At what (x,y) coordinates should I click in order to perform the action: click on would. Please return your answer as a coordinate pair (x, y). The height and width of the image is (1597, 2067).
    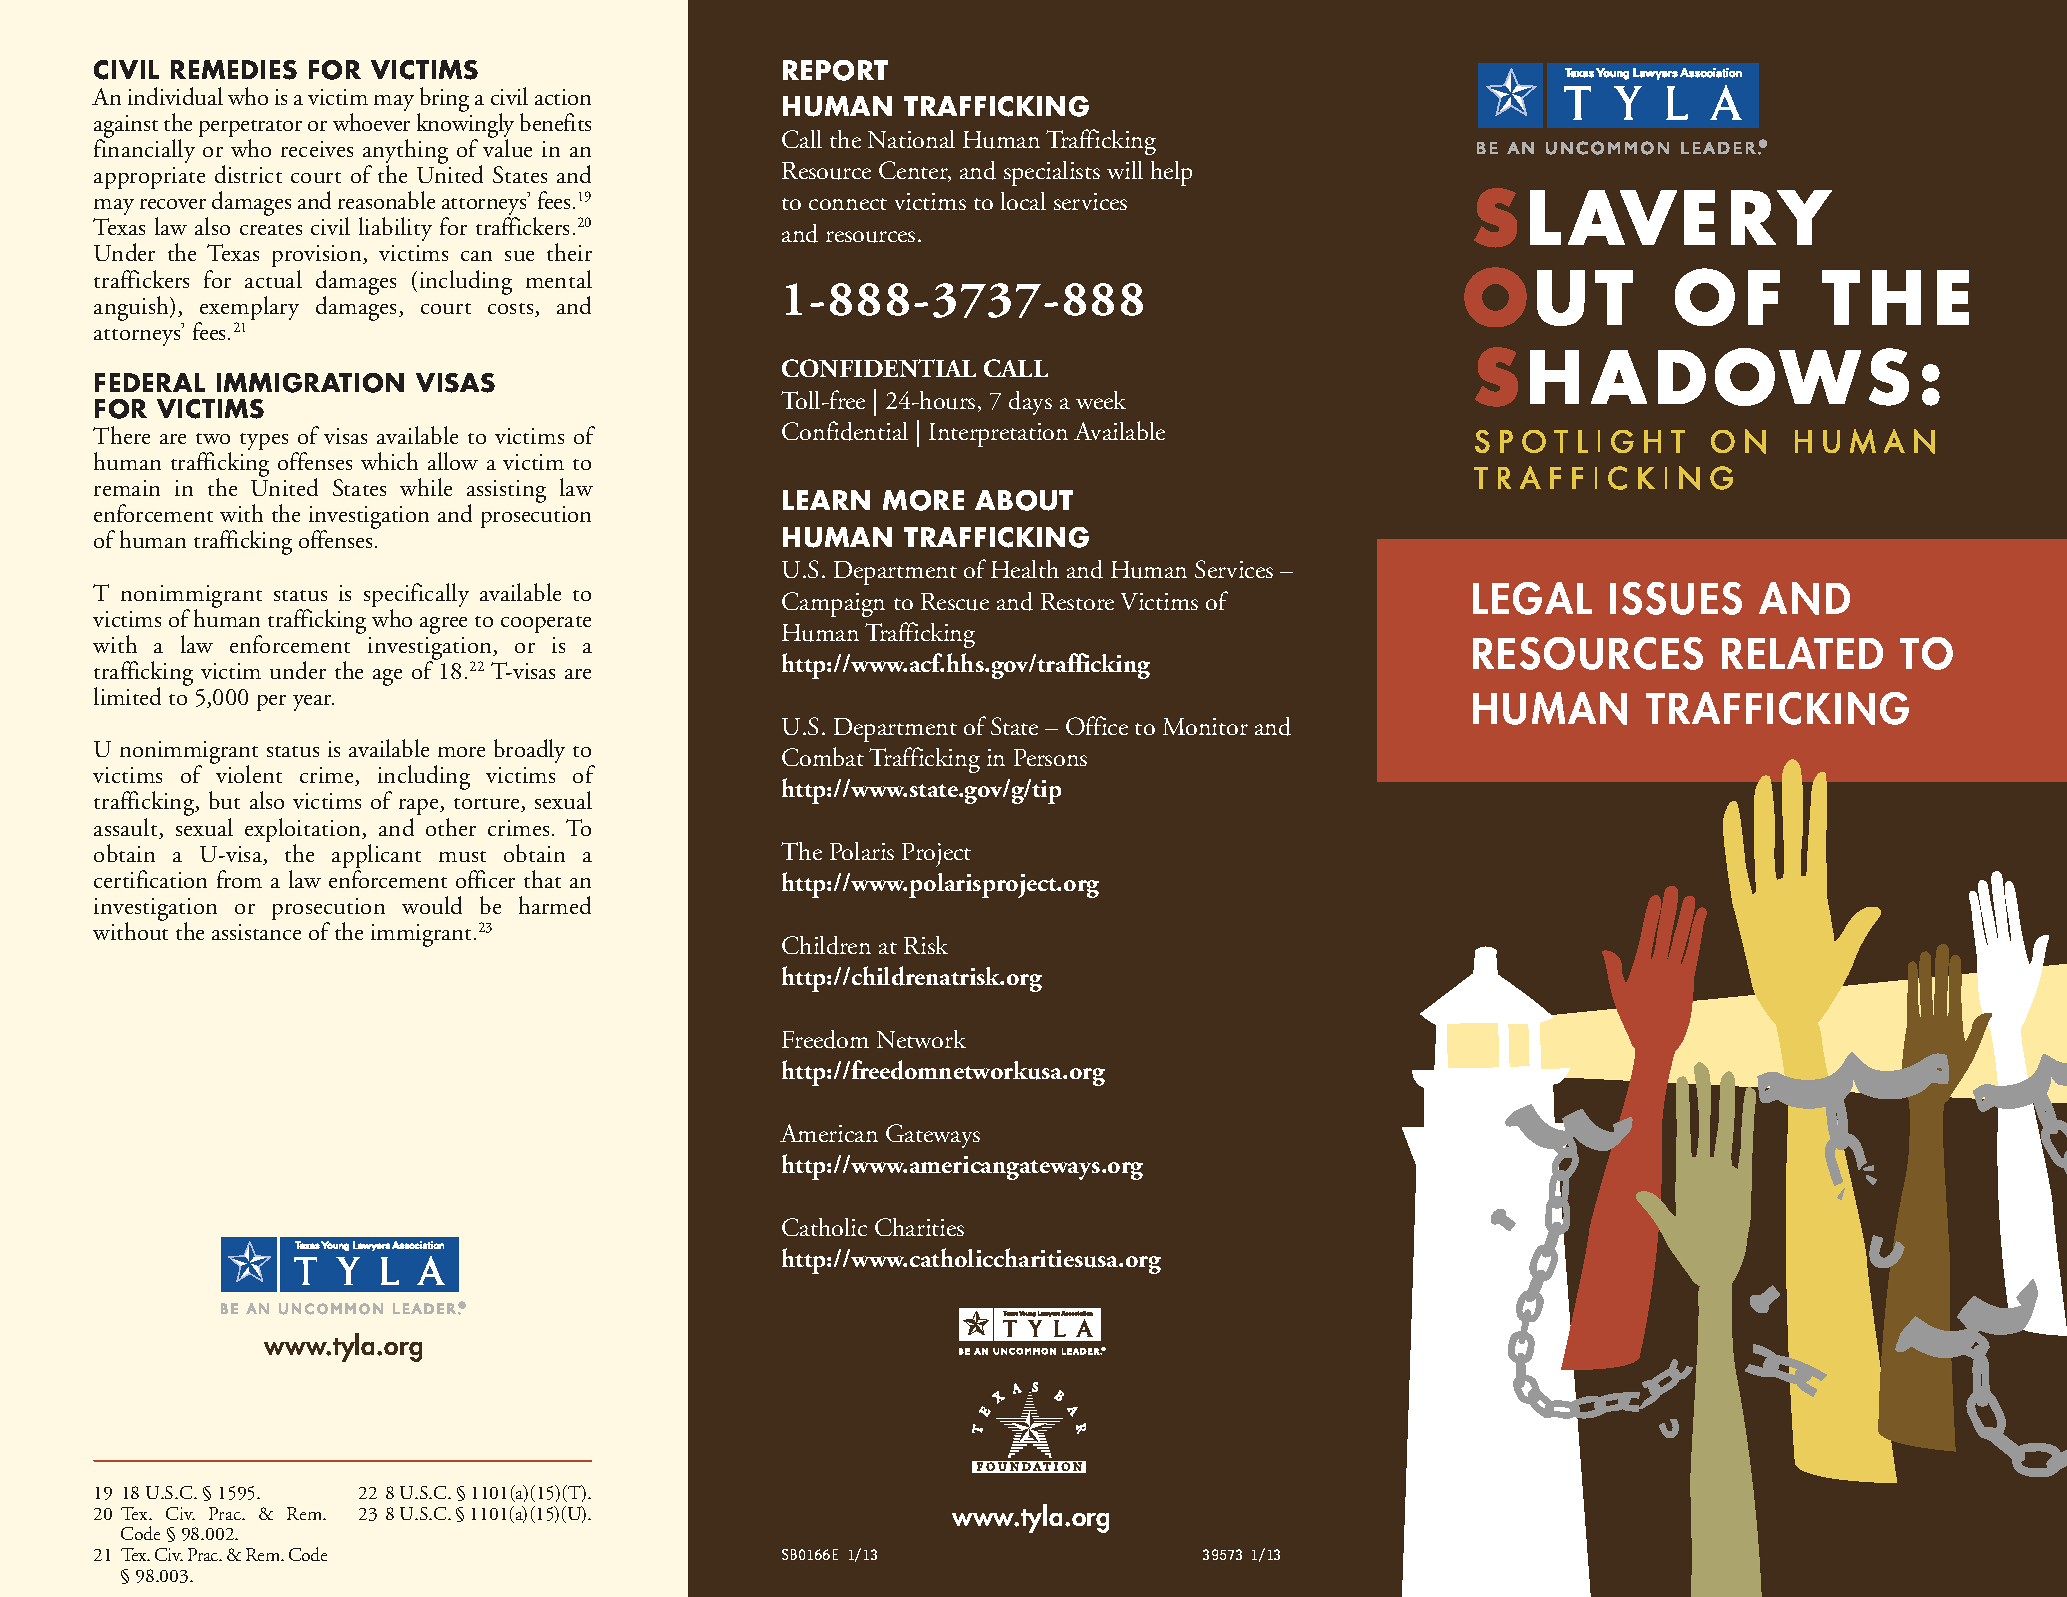
    Looking at the image, I should click on (432, 905).
